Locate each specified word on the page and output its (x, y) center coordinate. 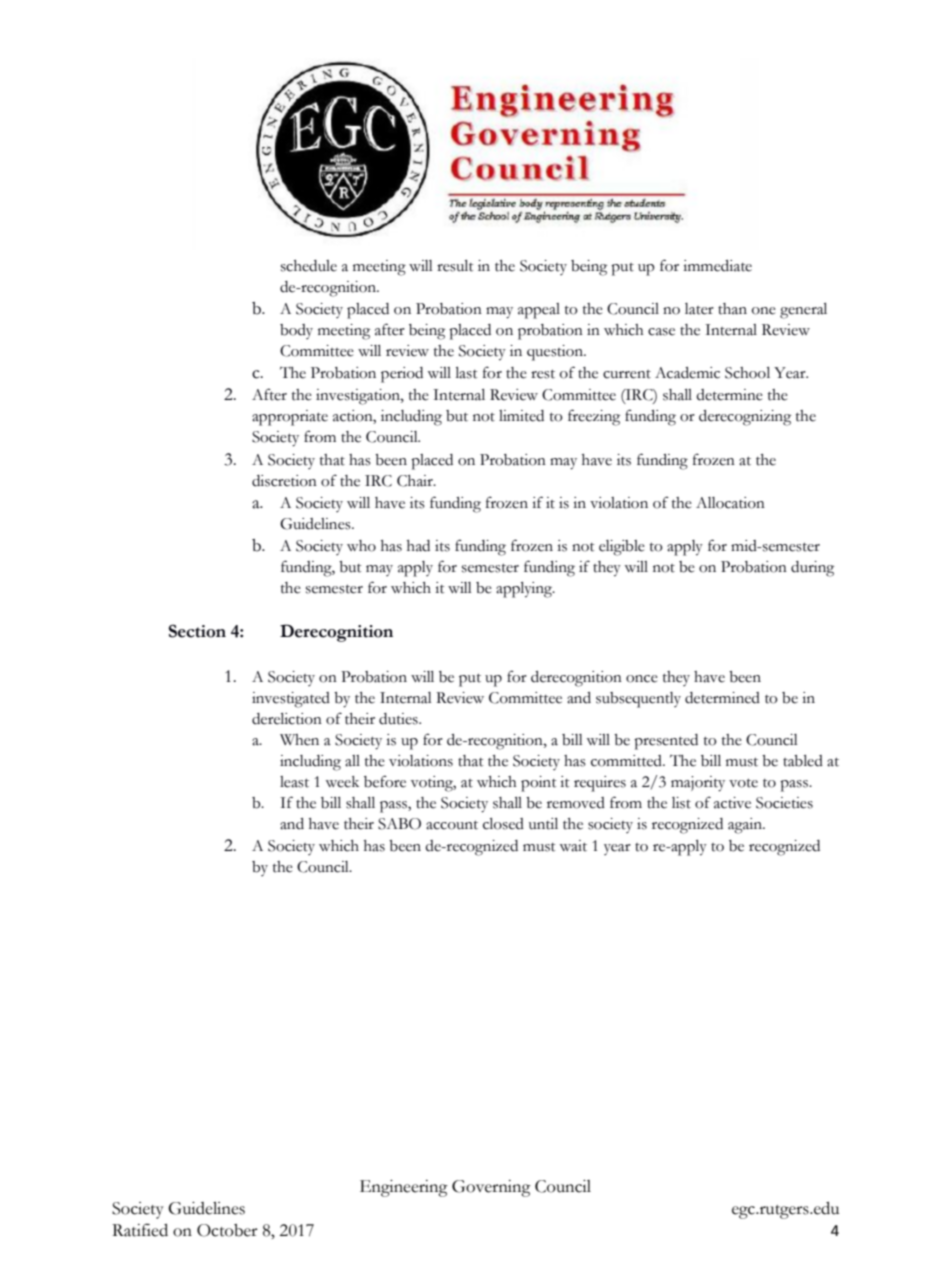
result (455, 266)
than (732, 309)
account (452, 825)
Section (197, 631)
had (418, 546)
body (296, 331)
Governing (491, 1188)
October (227, 1230)
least (294, 782)
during (812, 569)
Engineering (404, 1188)
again (746, 826)
